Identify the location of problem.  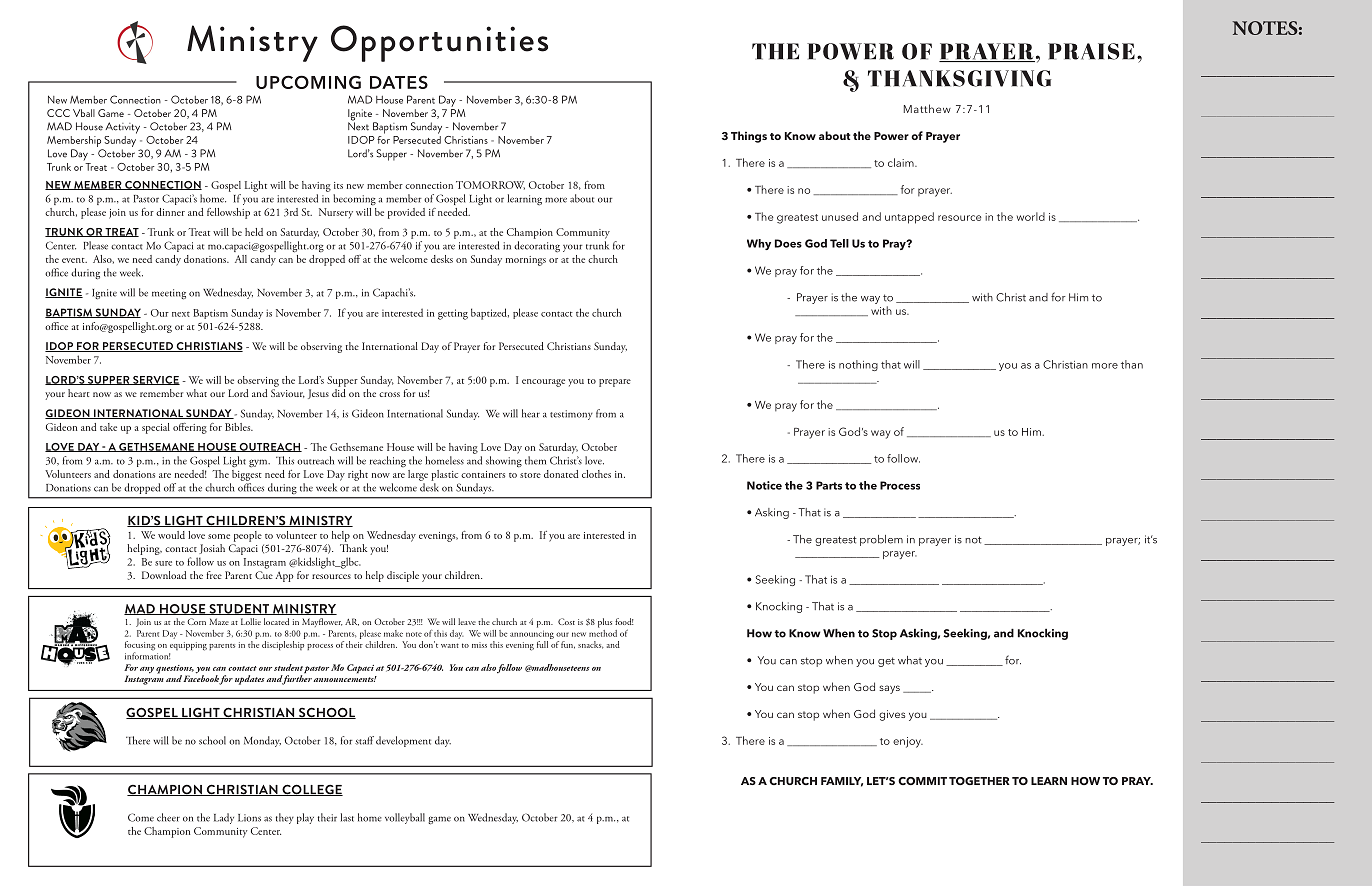
(881, 540).
